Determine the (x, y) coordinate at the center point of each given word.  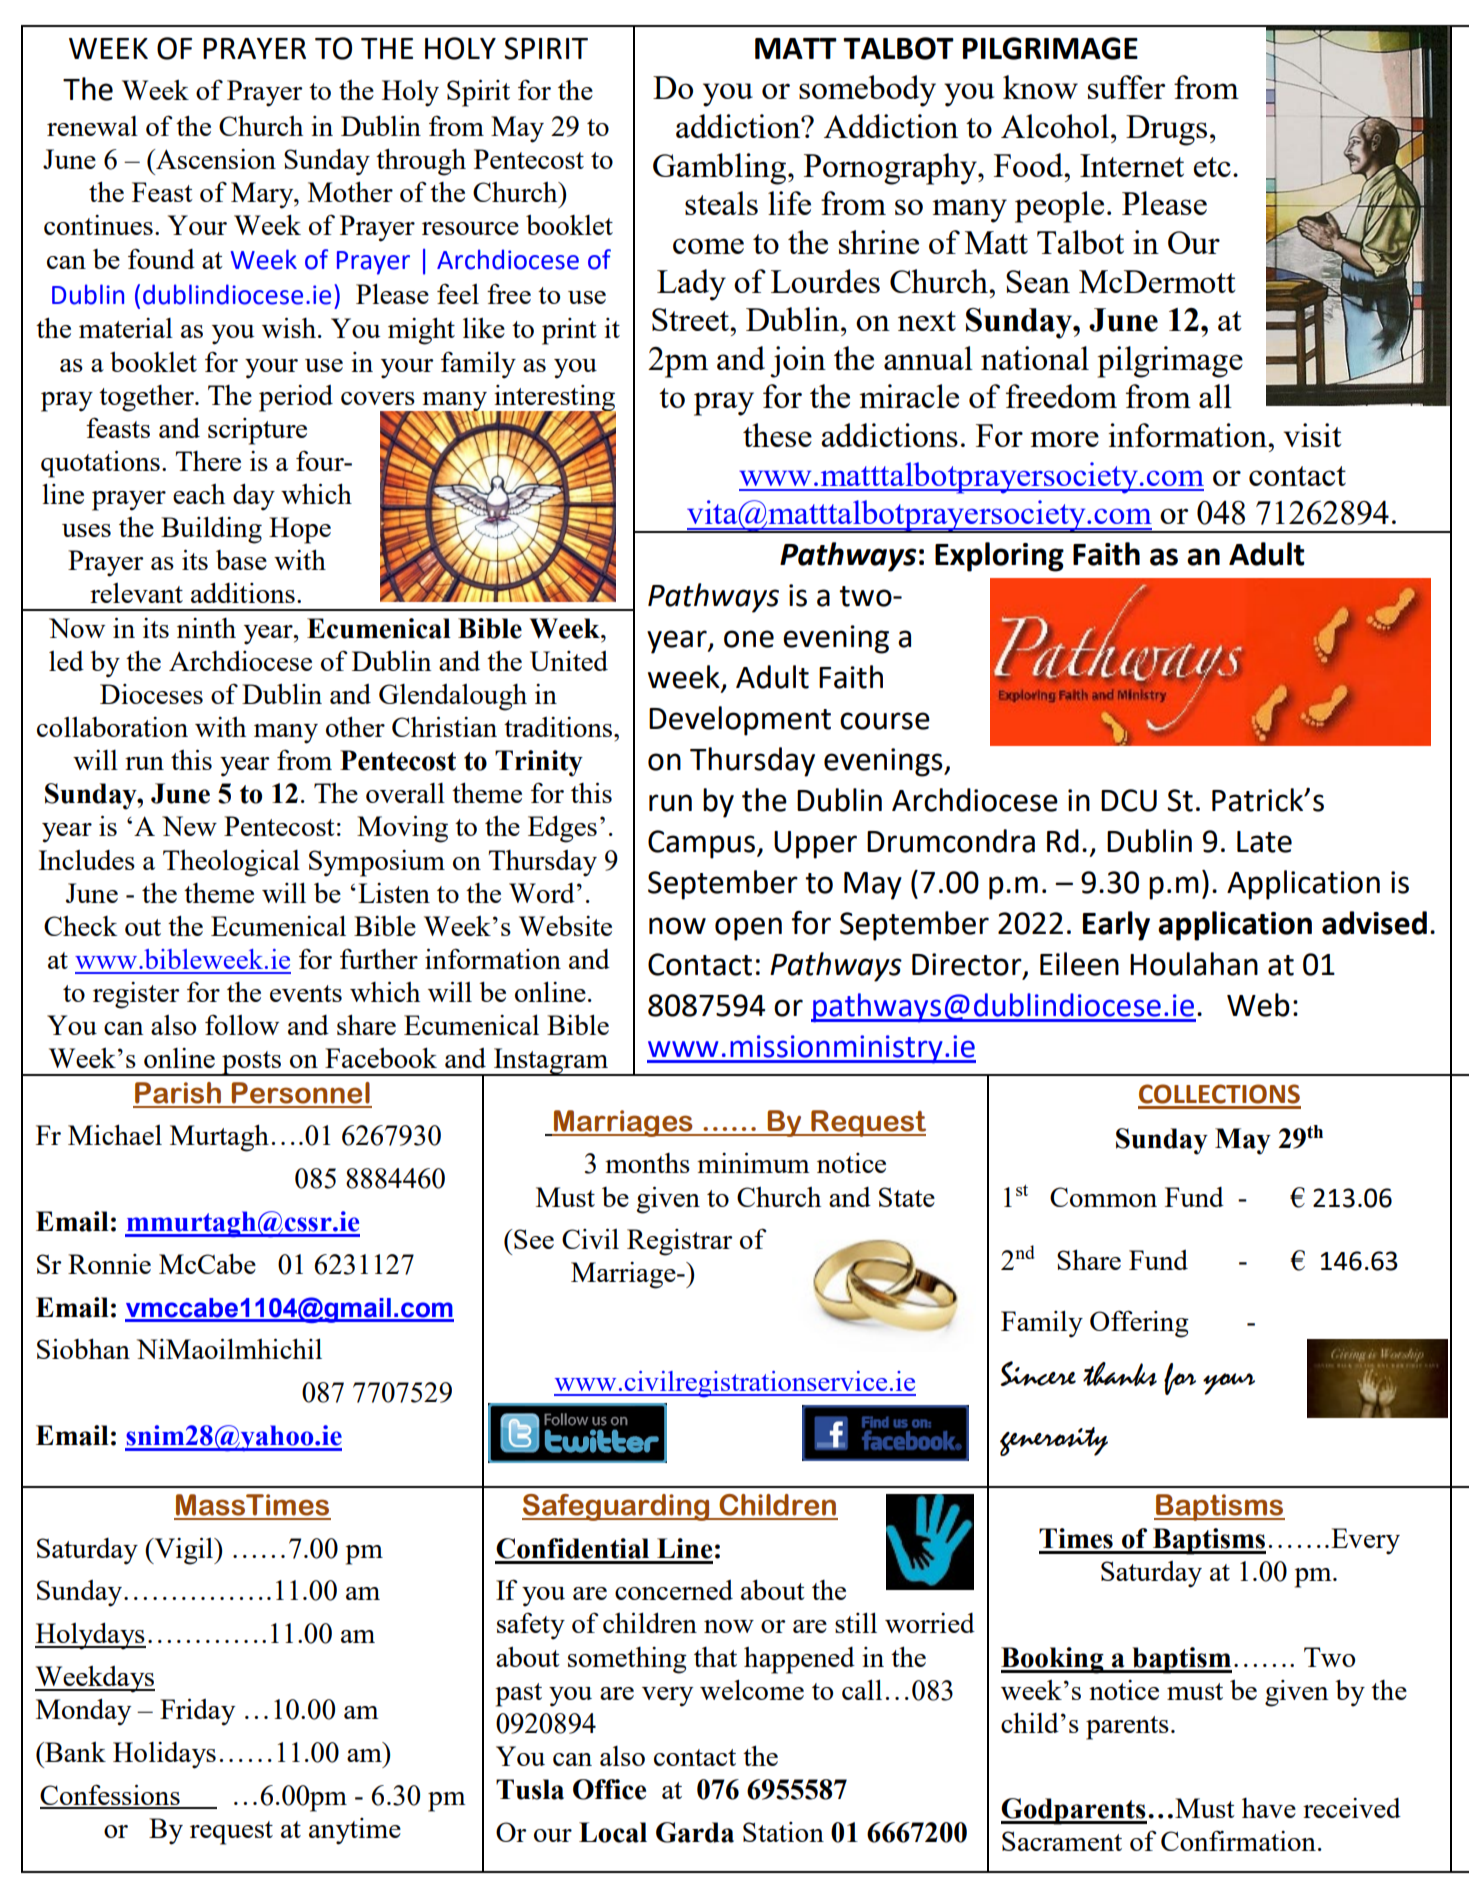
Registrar (680, 1242)
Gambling (721, 169)
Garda (695, 1832)
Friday (197, 1712)
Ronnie (109, 1264)
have (1269, 1808)
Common (1103, 1197)
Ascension (215, 159)
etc (1212, 167)
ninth (206, 628)
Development (740, 721)
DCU (1129, 800)
